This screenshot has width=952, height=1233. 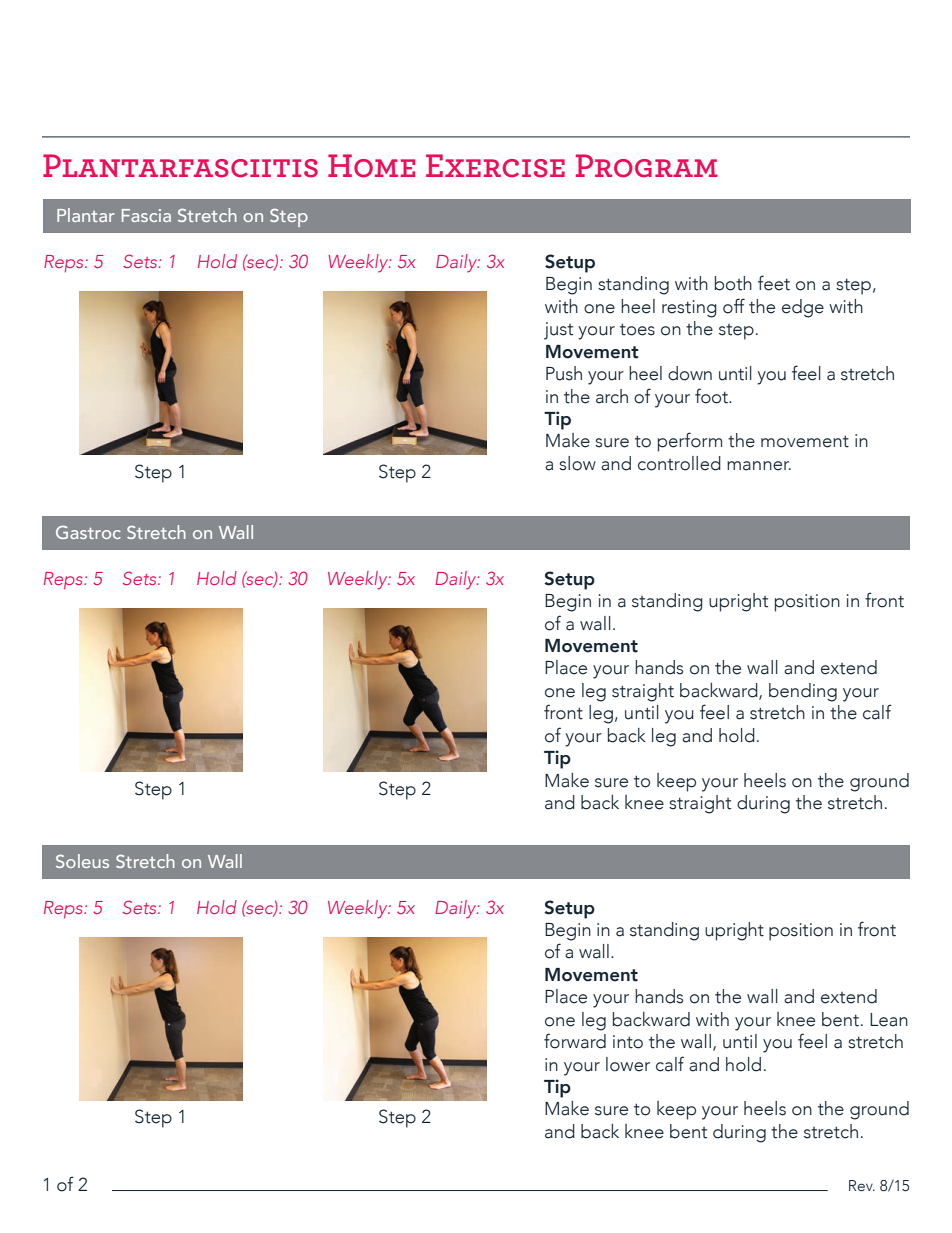 I want to click on forward, so click(x=575, y=1041).
